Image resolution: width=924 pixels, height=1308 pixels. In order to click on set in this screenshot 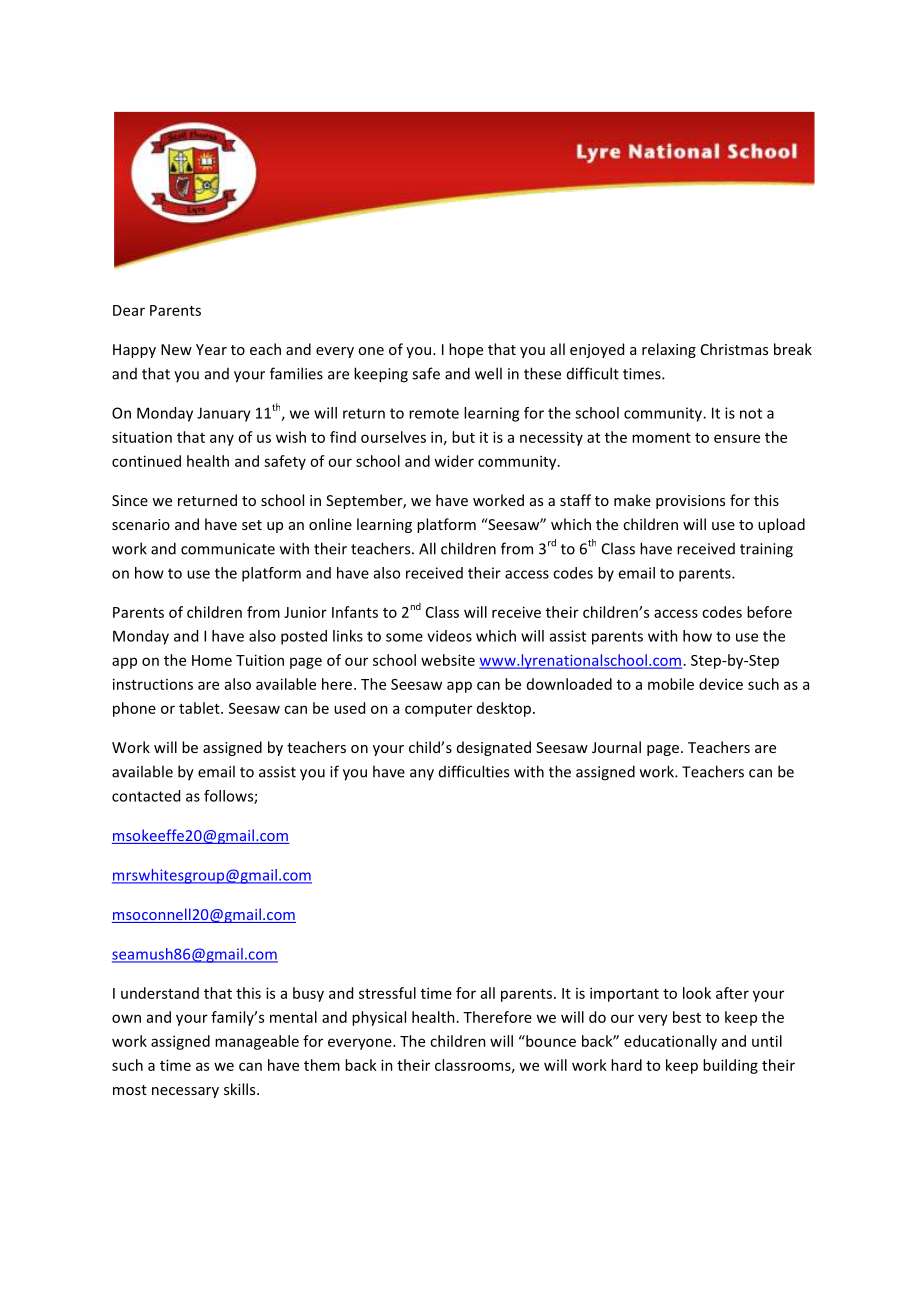, I will do `click(252, 525)`.
